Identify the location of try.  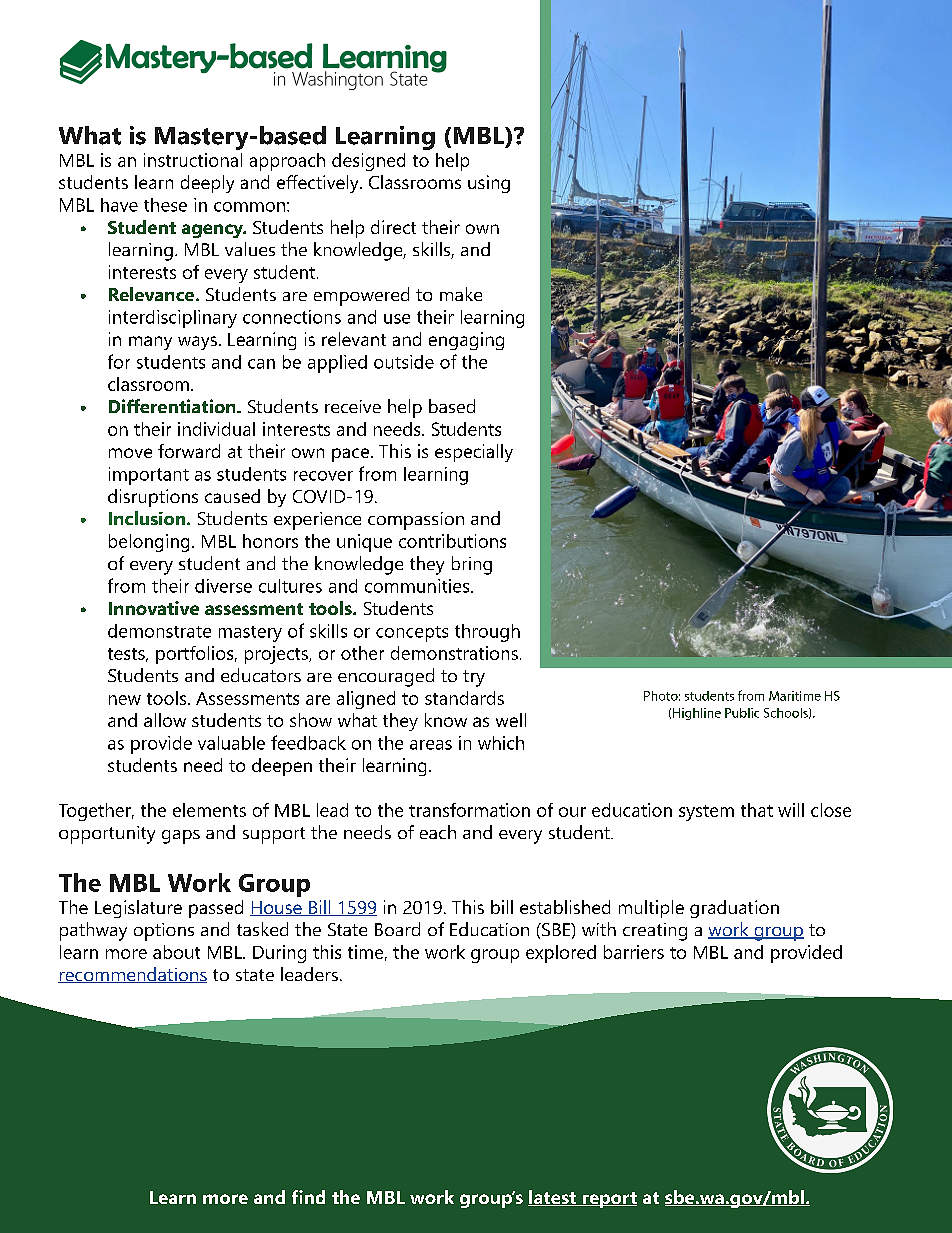
(474, 678).
